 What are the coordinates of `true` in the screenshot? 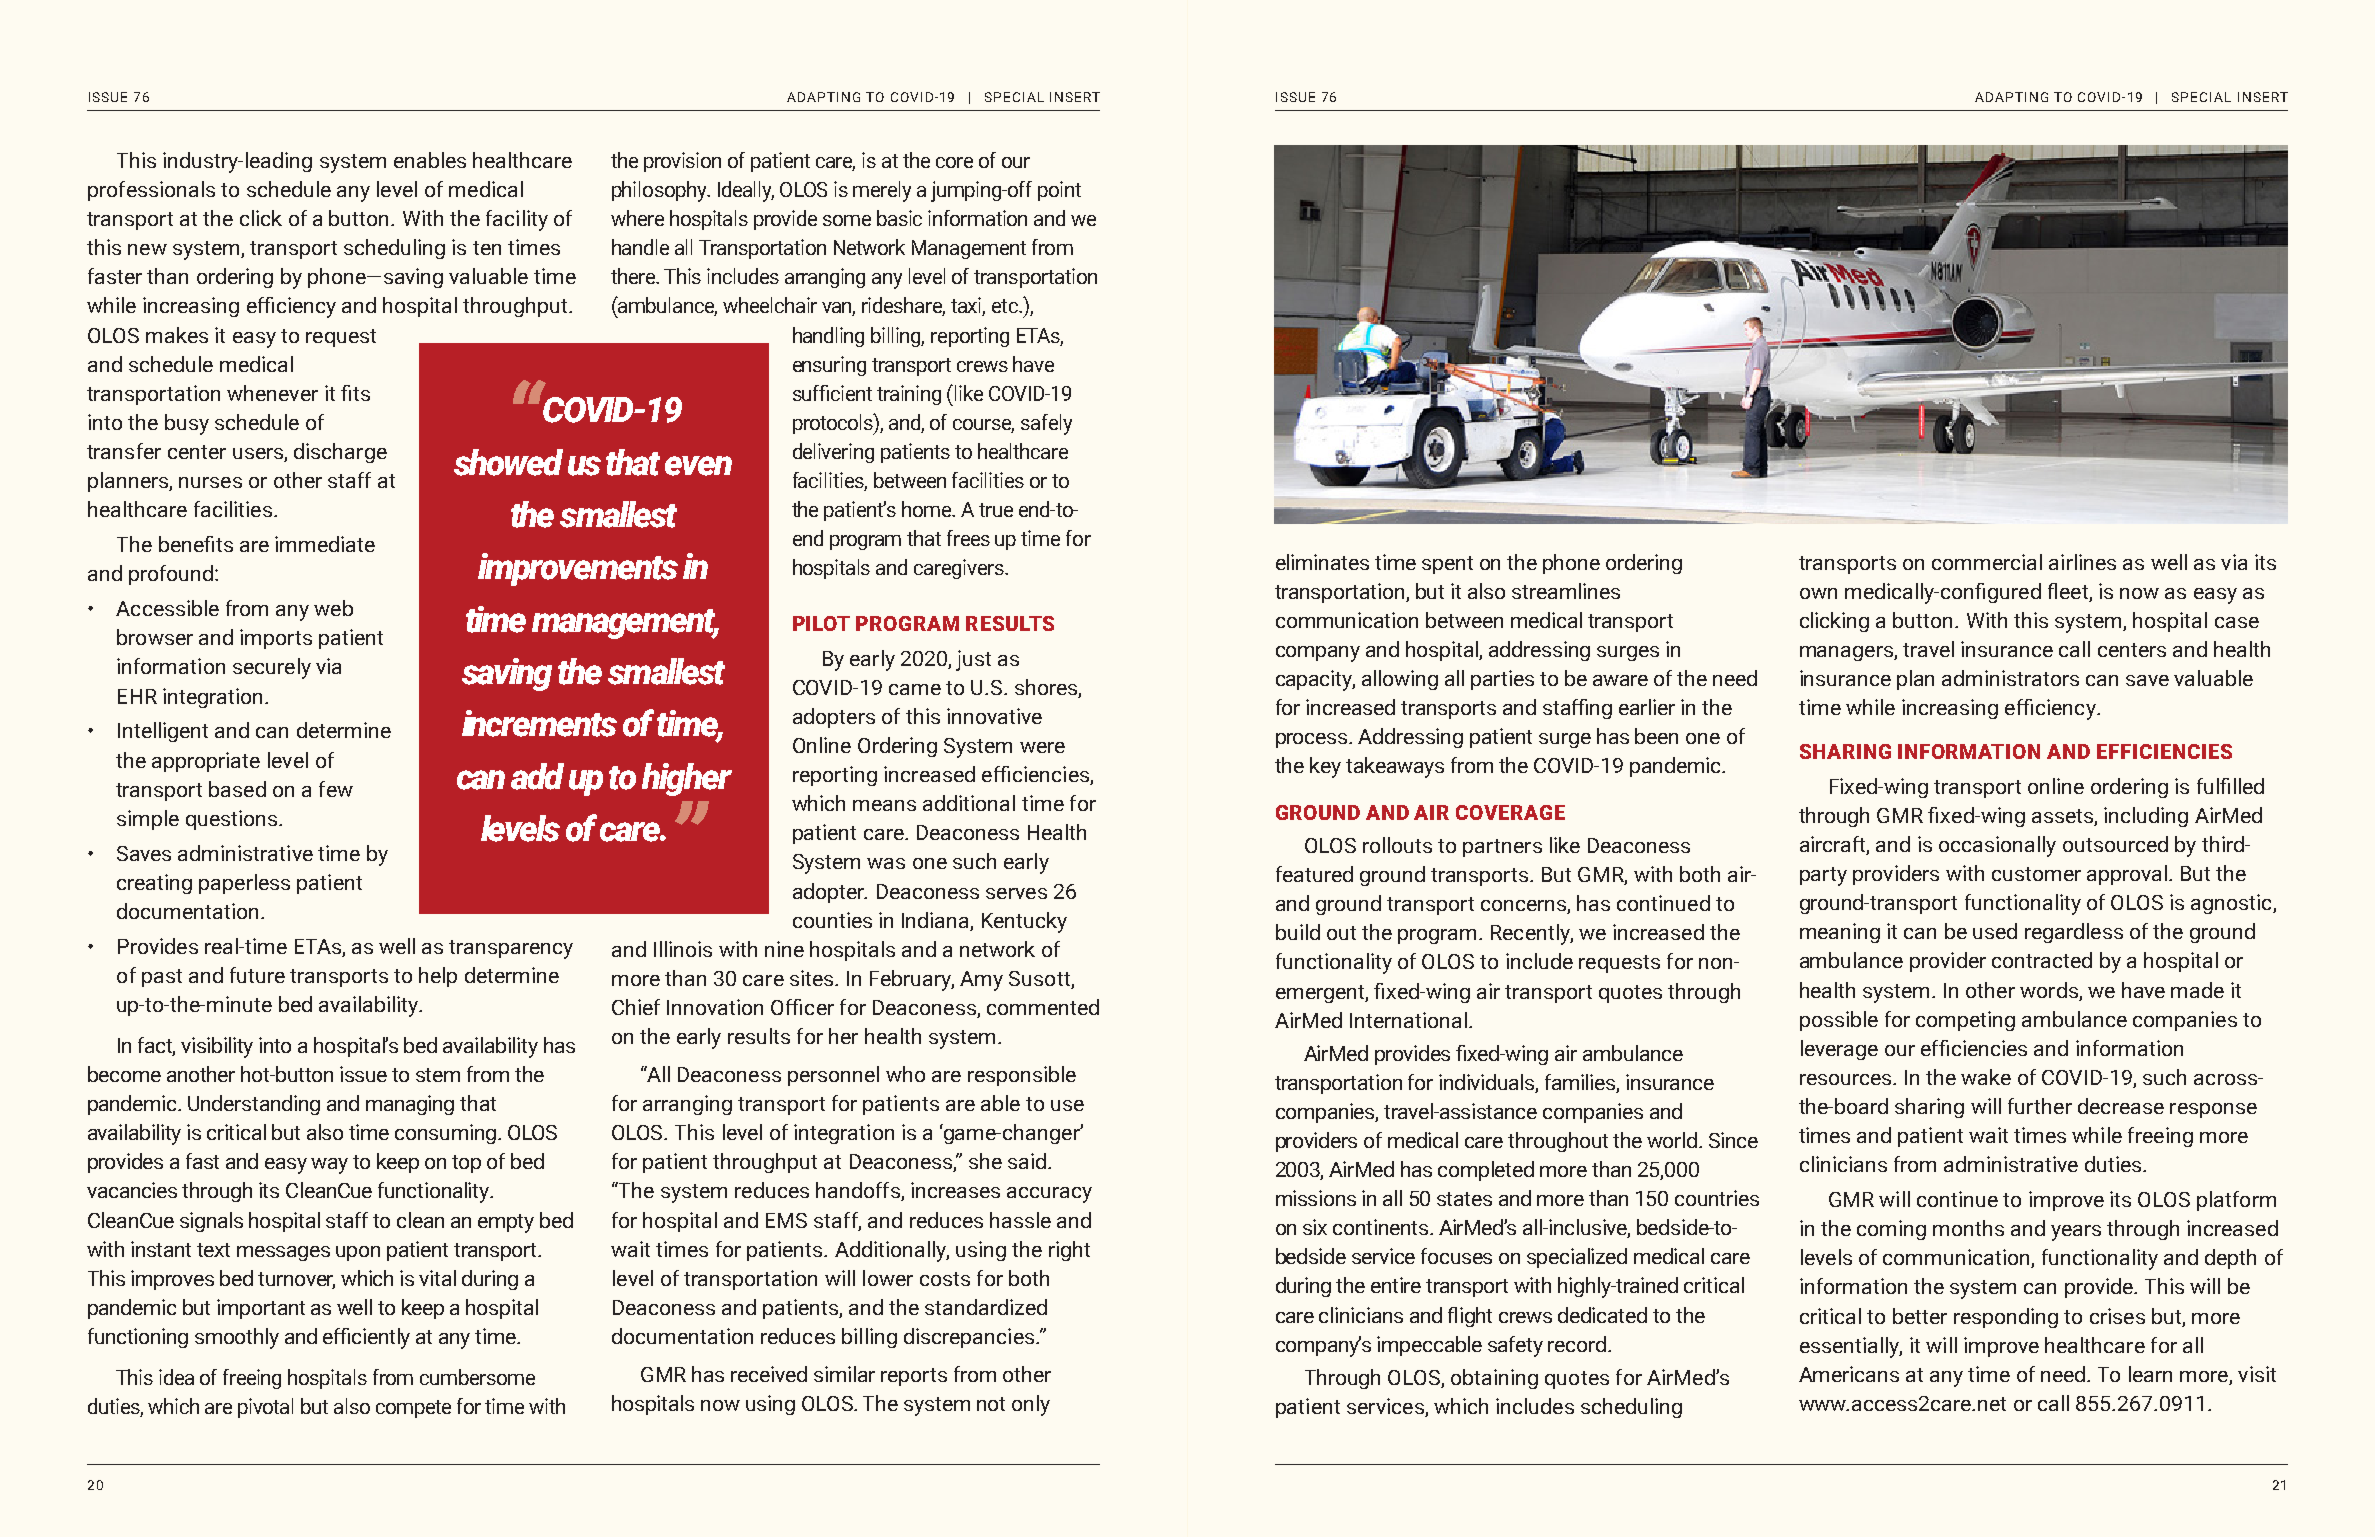 It's located at (996, 510).
